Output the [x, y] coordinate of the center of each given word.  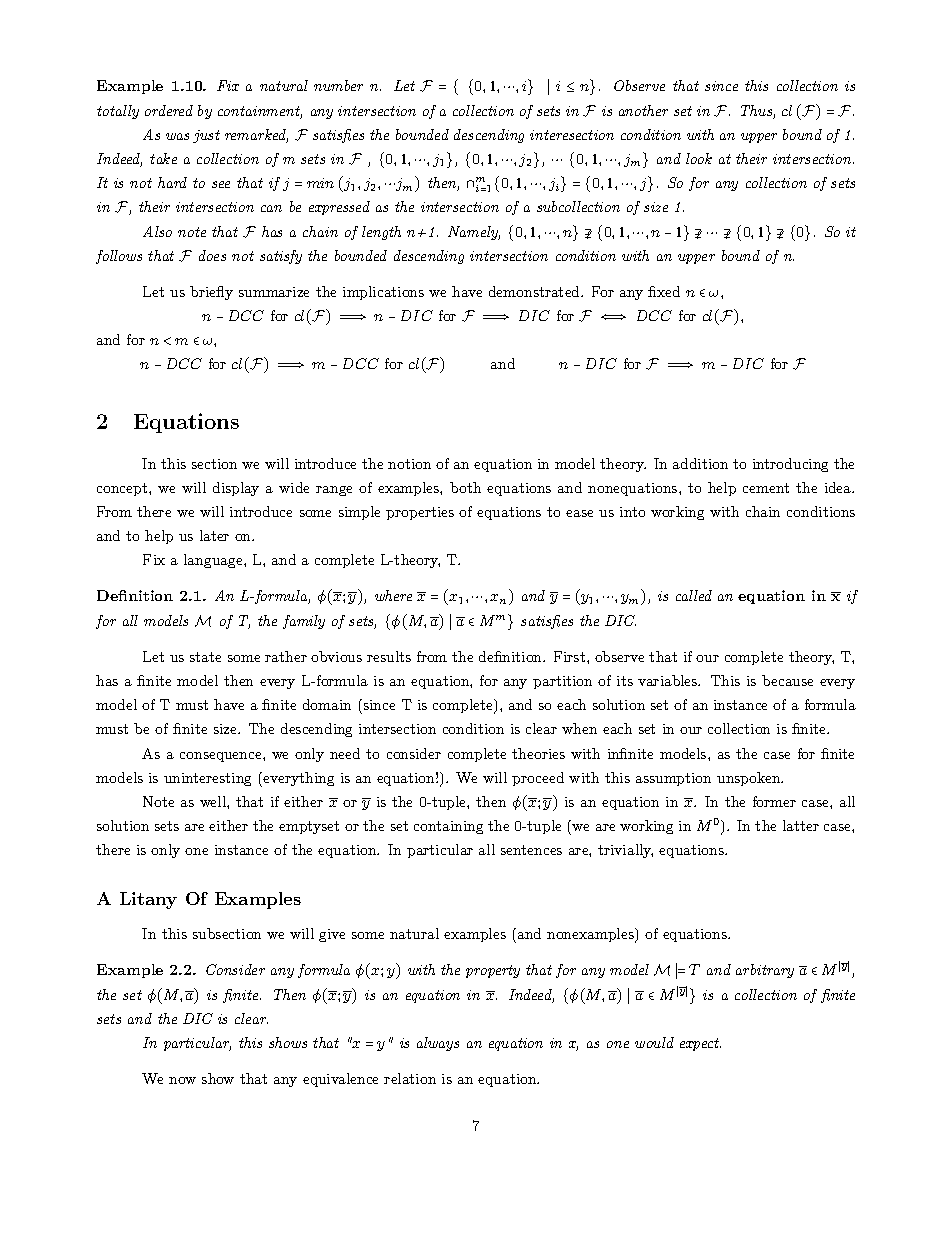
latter [801, 825]
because [787, 680]
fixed [664, 291]
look [699, 158]
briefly [211, 293]
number [338, 85]
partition [562, 682]
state [205, 657]
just [206, 136]
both [465, 487]
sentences [531, 850]
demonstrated [535, 291]
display [236, 489]
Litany [148, 900]
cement [766, 488]
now [182, 1080]
